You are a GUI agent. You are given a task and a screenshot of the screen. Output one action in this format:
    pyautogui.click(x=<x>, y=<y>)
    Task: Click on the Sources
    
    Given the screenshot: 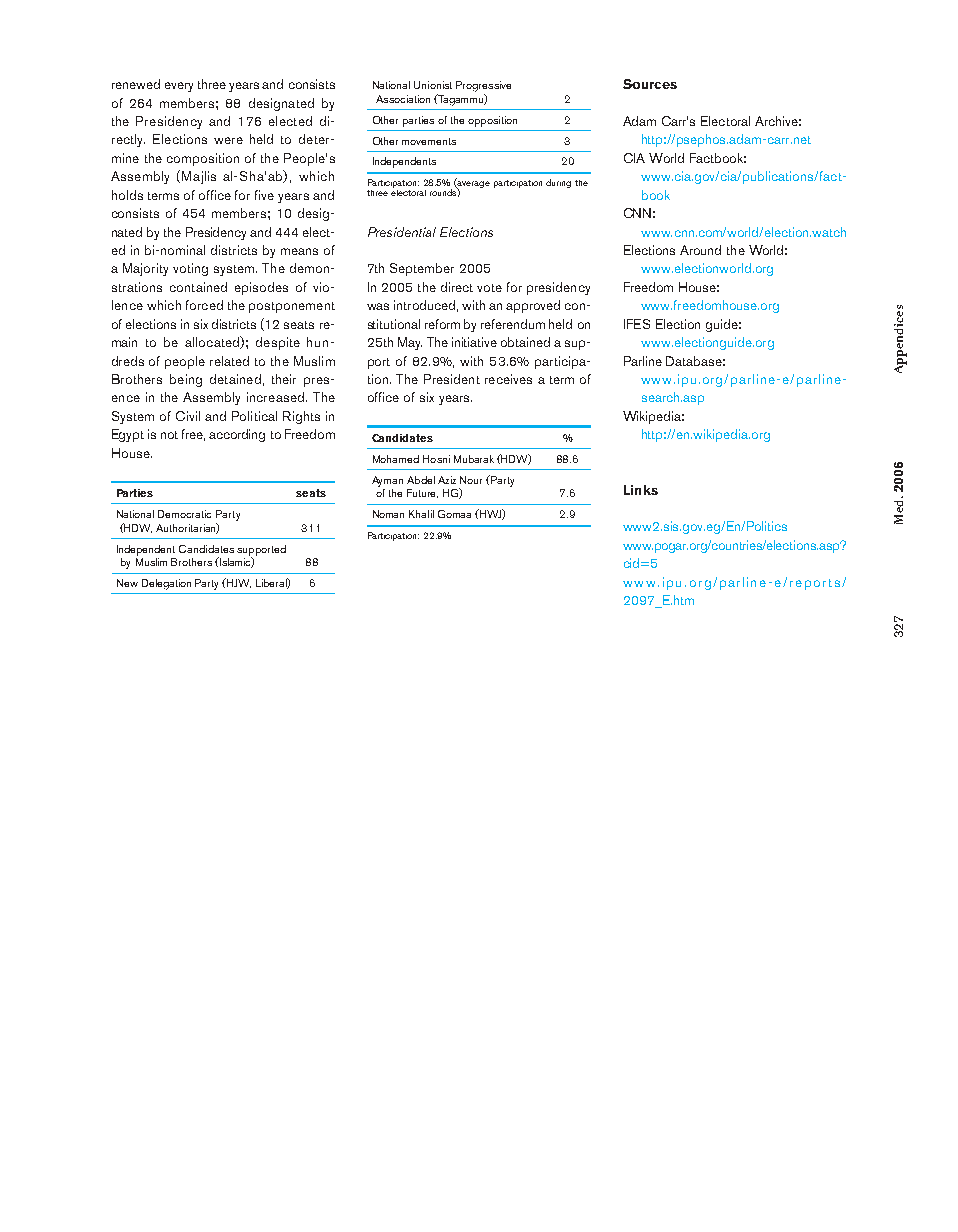 What is the action you would take?
    pyautogui.click(x=650, y=84)
